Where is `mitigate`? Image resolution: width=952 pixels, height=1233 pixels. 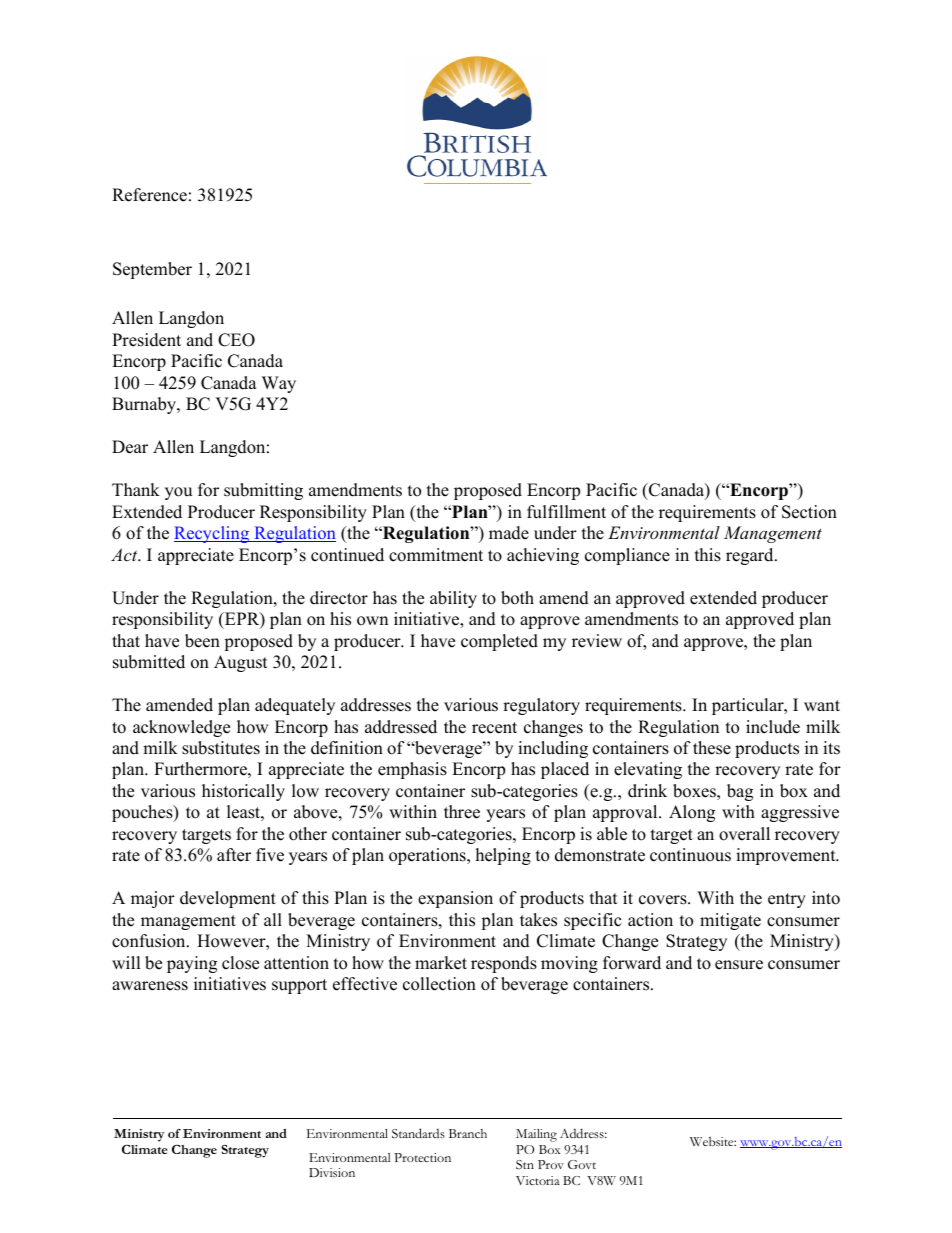 mitigate is located at coordinates (730, 921).
